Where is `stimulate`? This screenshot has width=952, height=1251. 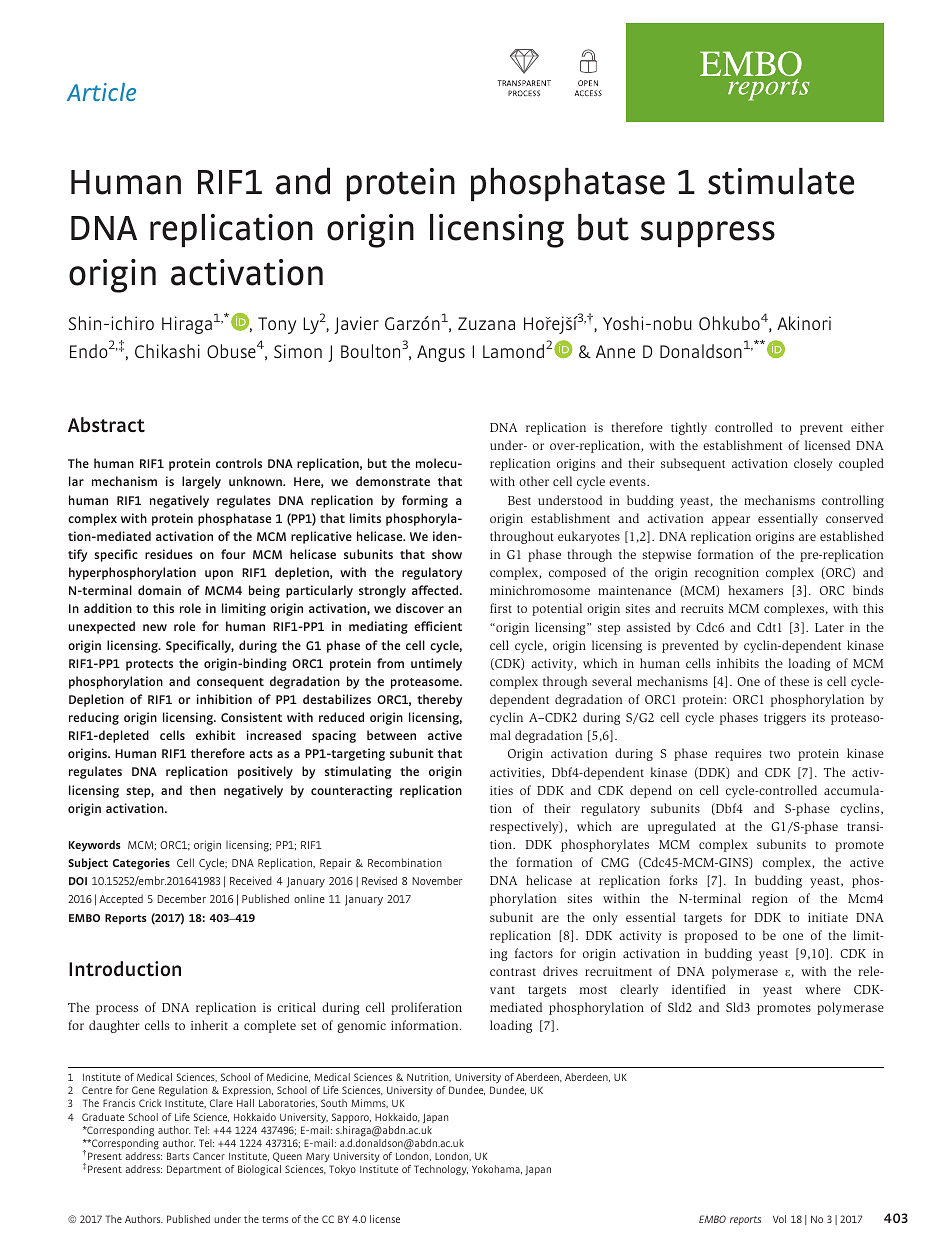 stimulate is located at coordinates (781, 181).
